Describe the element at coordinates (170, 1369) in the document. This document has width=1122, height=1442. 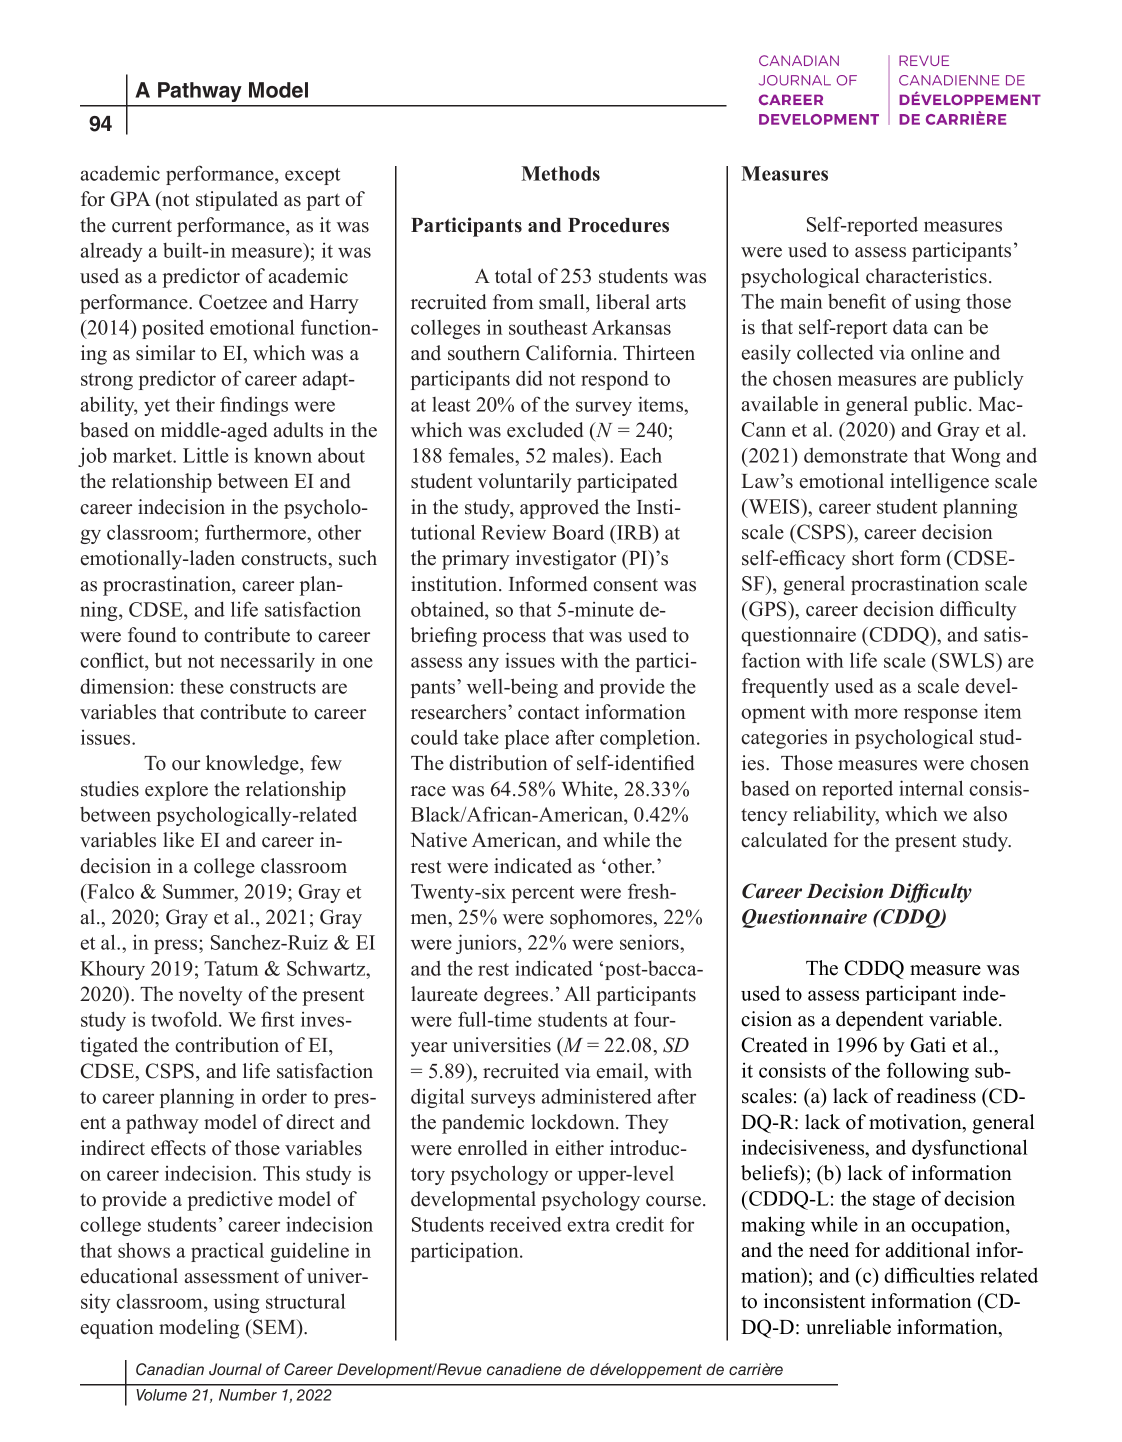
I see `Canadian` at that location.
